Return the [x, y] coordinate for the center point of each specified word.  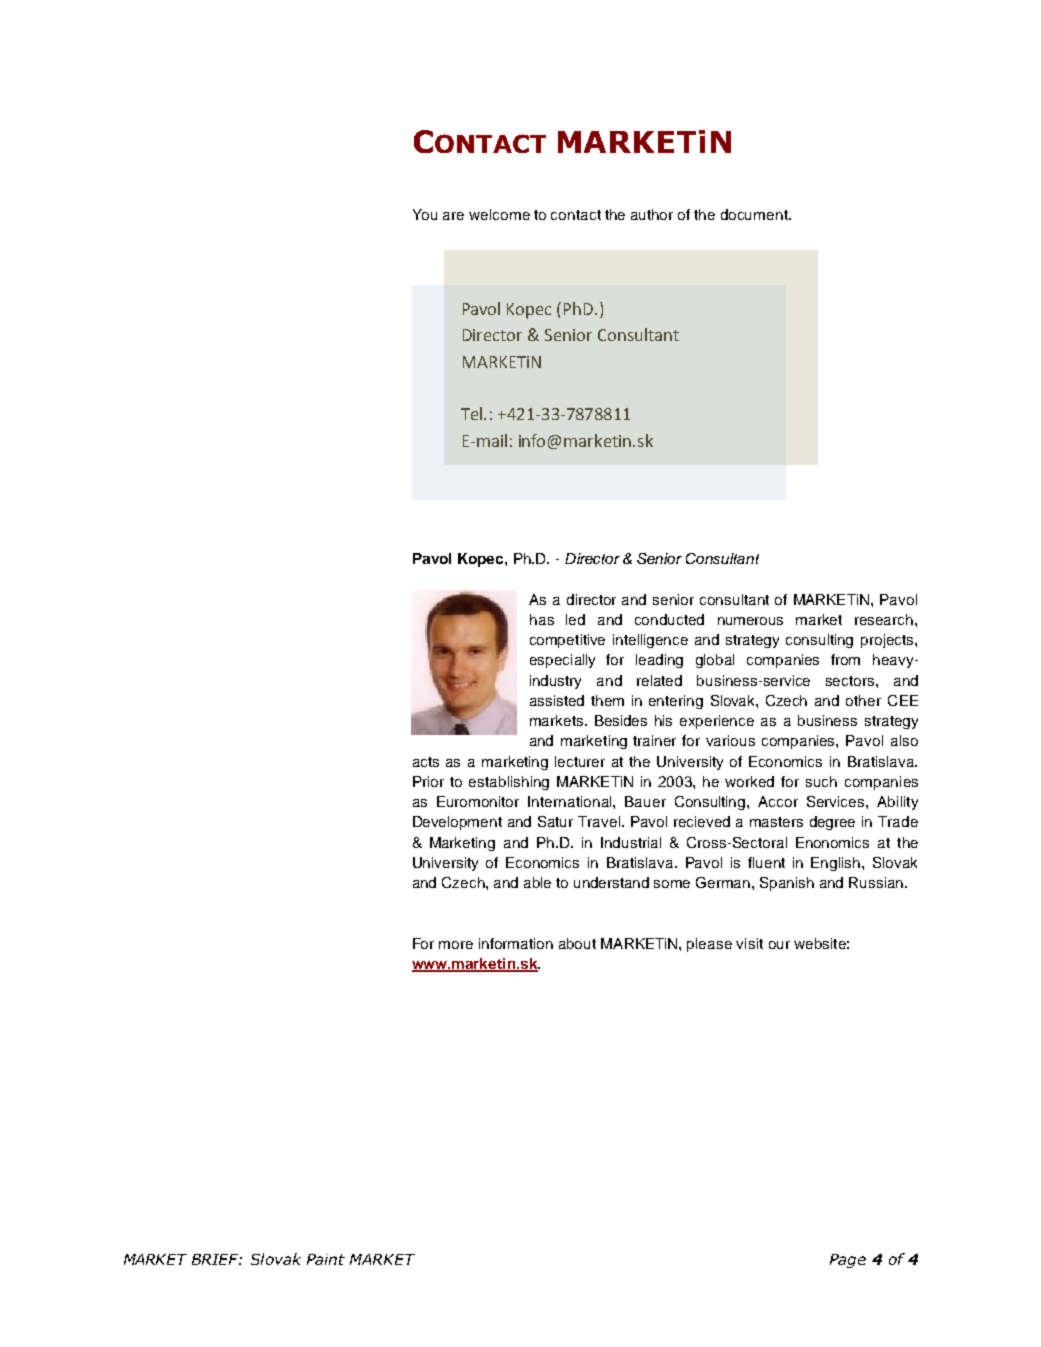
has [542, 619]
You [425, 214]
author [652, 214]
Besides [621, 720]
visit [749, 943]
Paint [326, 1259]
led [575, 619]
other [863, 700]
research [885, 619]
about [577, 943]
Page [848, 1261]
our [779, 945]
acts [426, 762]
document [755, 214]
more [456, 945]
